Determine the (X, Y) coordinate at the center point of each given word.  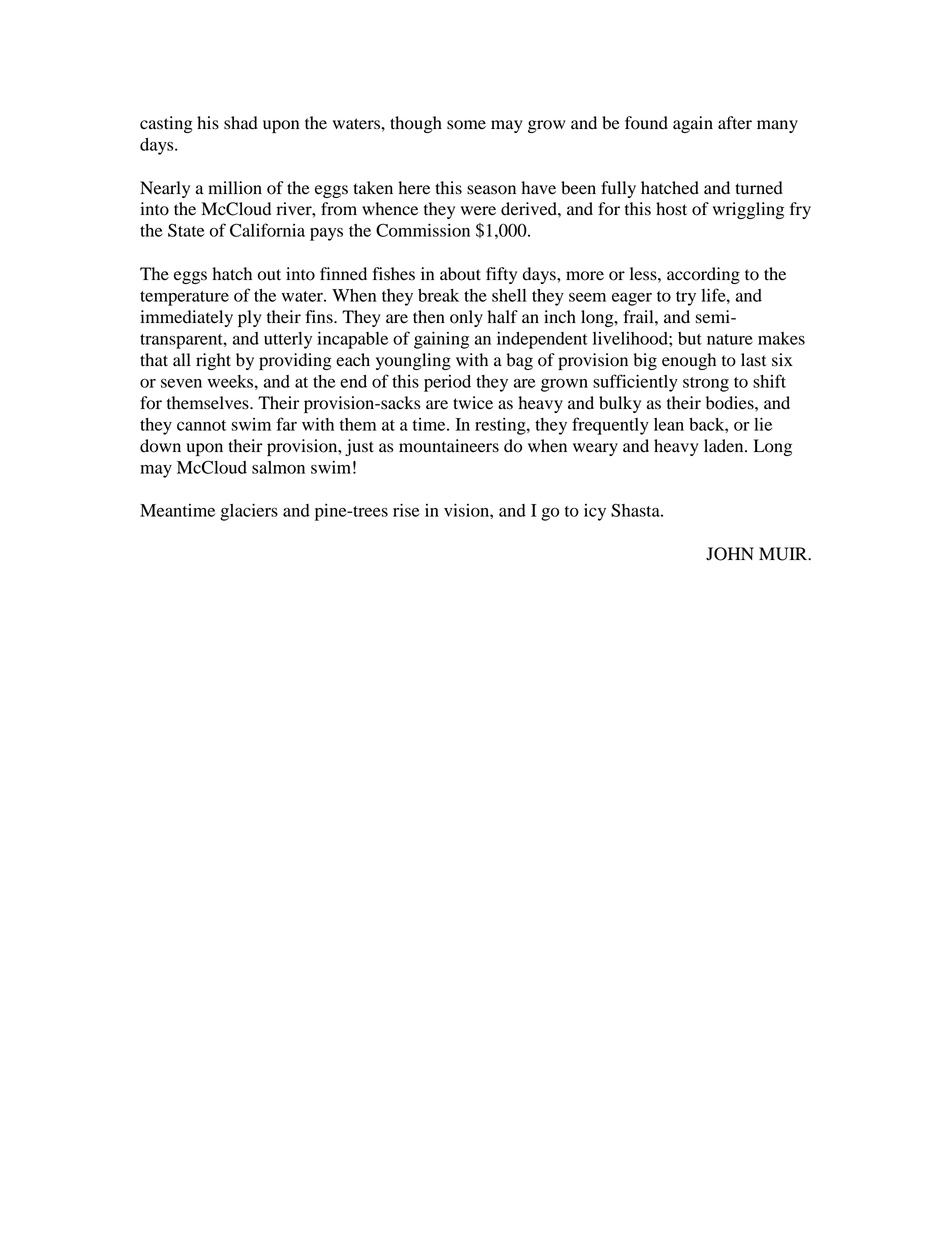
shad (241, 123)
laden (725, 446)
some (466, 125)
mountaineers (449, 446)
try (686, 298)
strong (706, 384)
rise (406, 510)
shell (509, 295)
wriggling (748, 210)
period (447, 383)
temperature (184, 298)
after (735, 123)
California (267, 230)
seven (181, 383)
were (478, 211)
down (160, 446)
